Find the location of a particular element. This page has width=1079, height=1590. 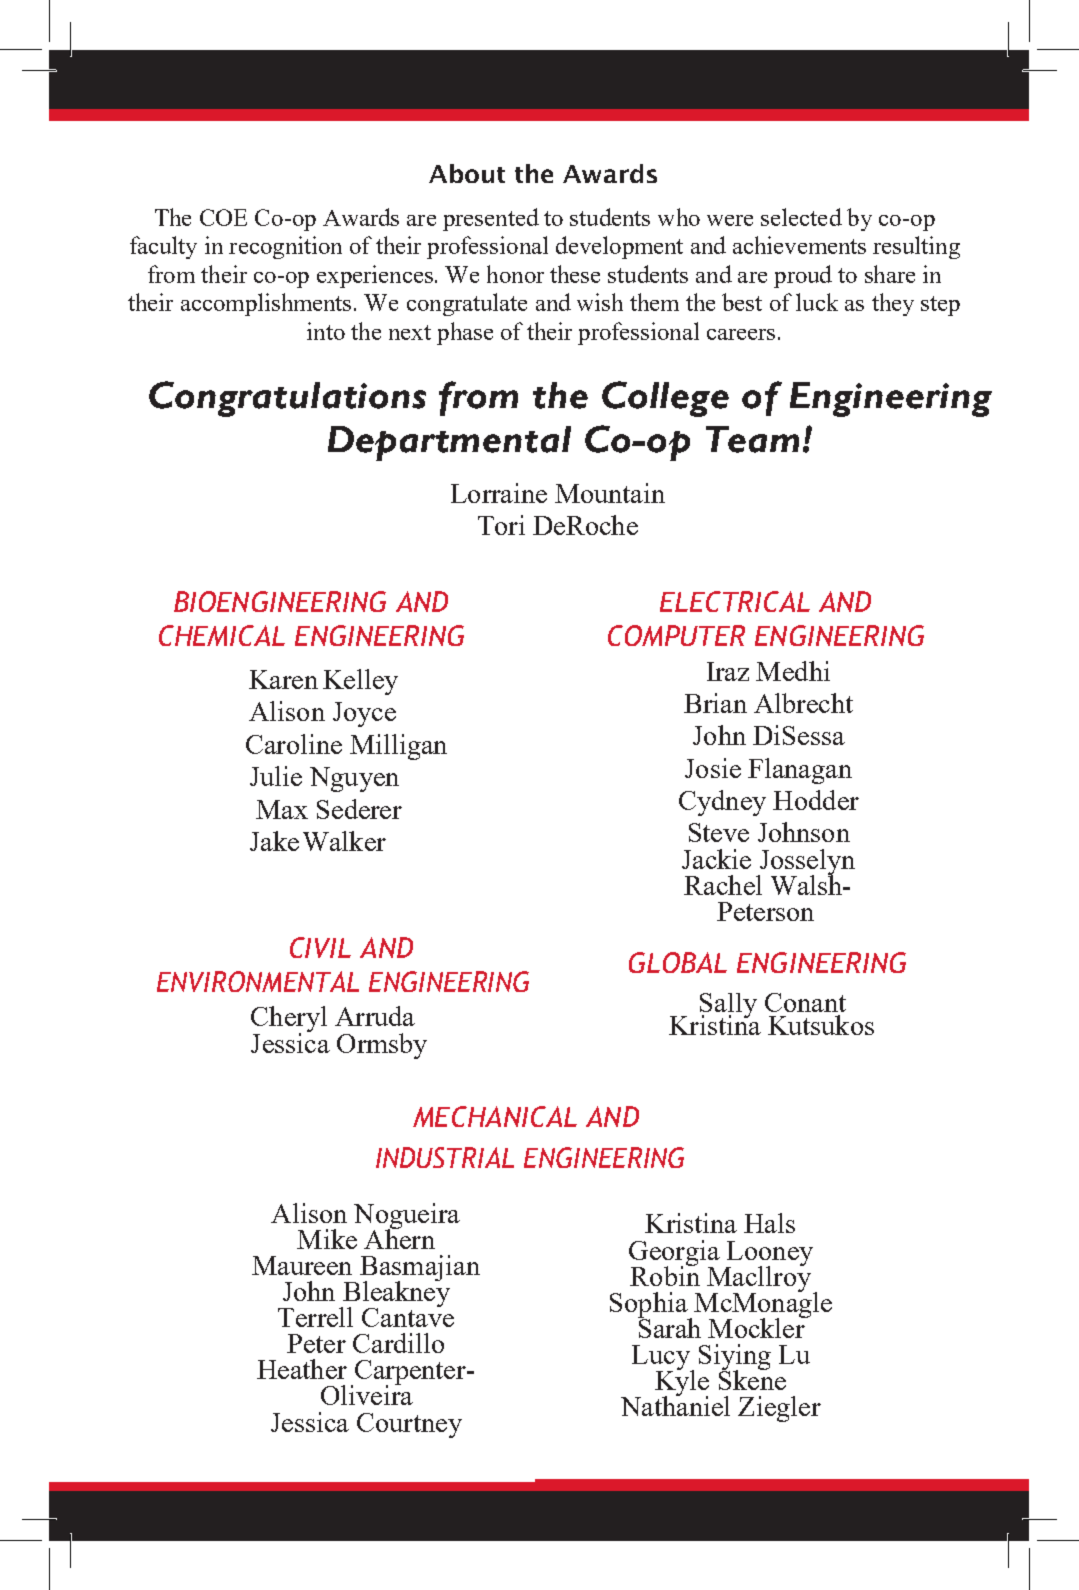

Congratulations is located at coordinates (287, 399).
